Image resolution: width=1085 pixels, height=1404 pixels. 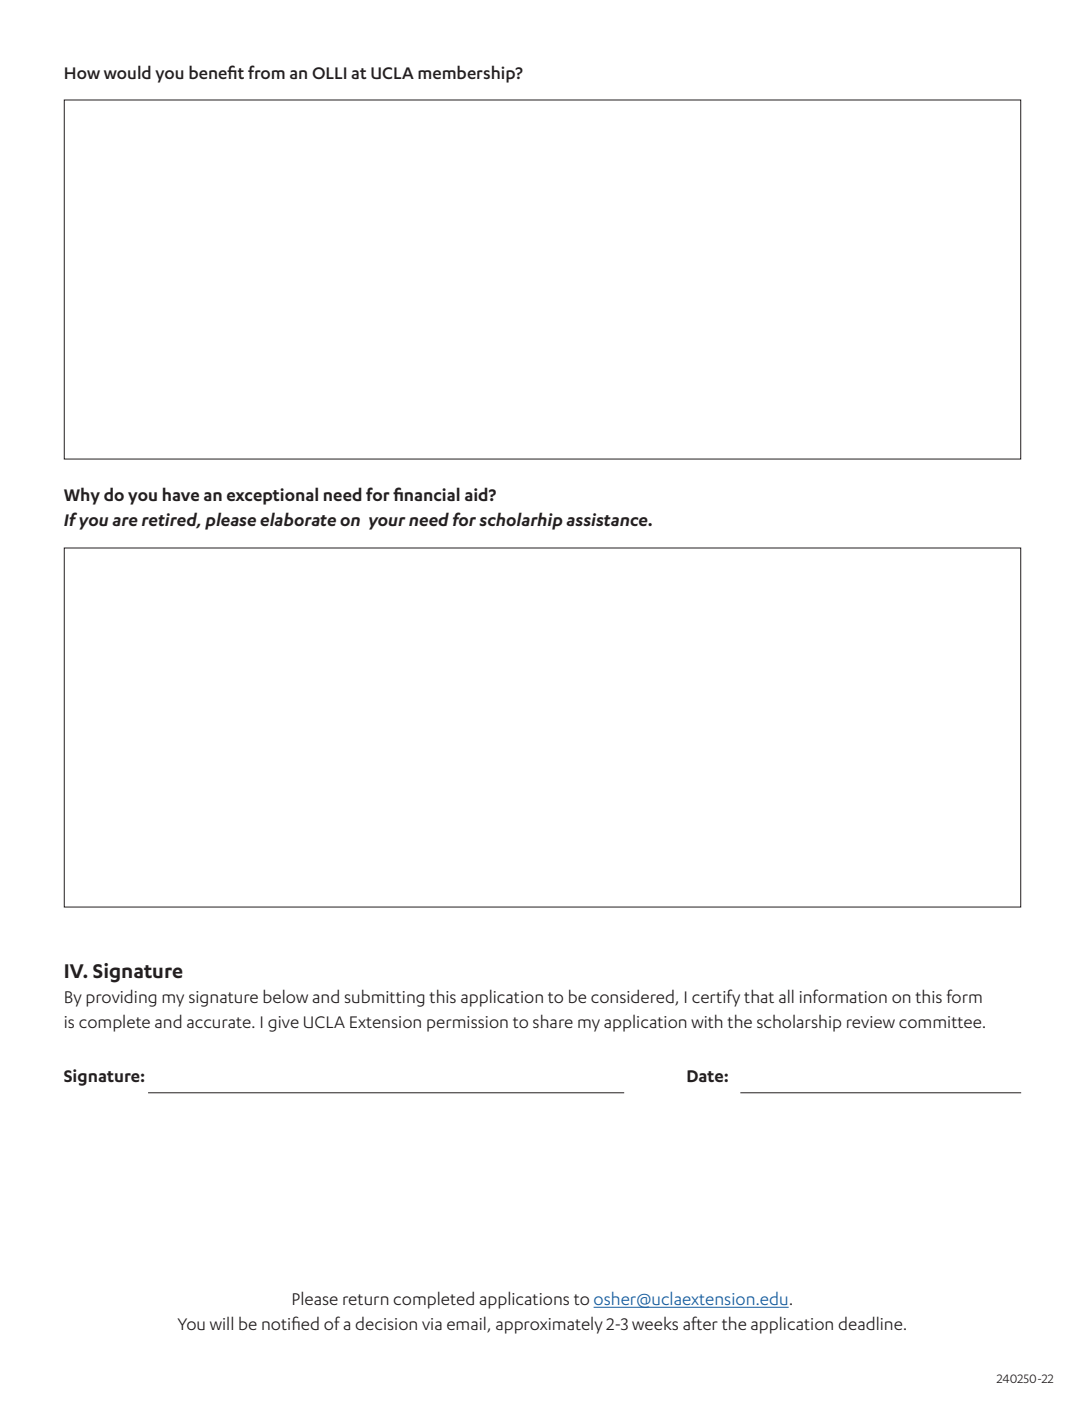 I want to click on permission, so click(x=467, y=1024).
